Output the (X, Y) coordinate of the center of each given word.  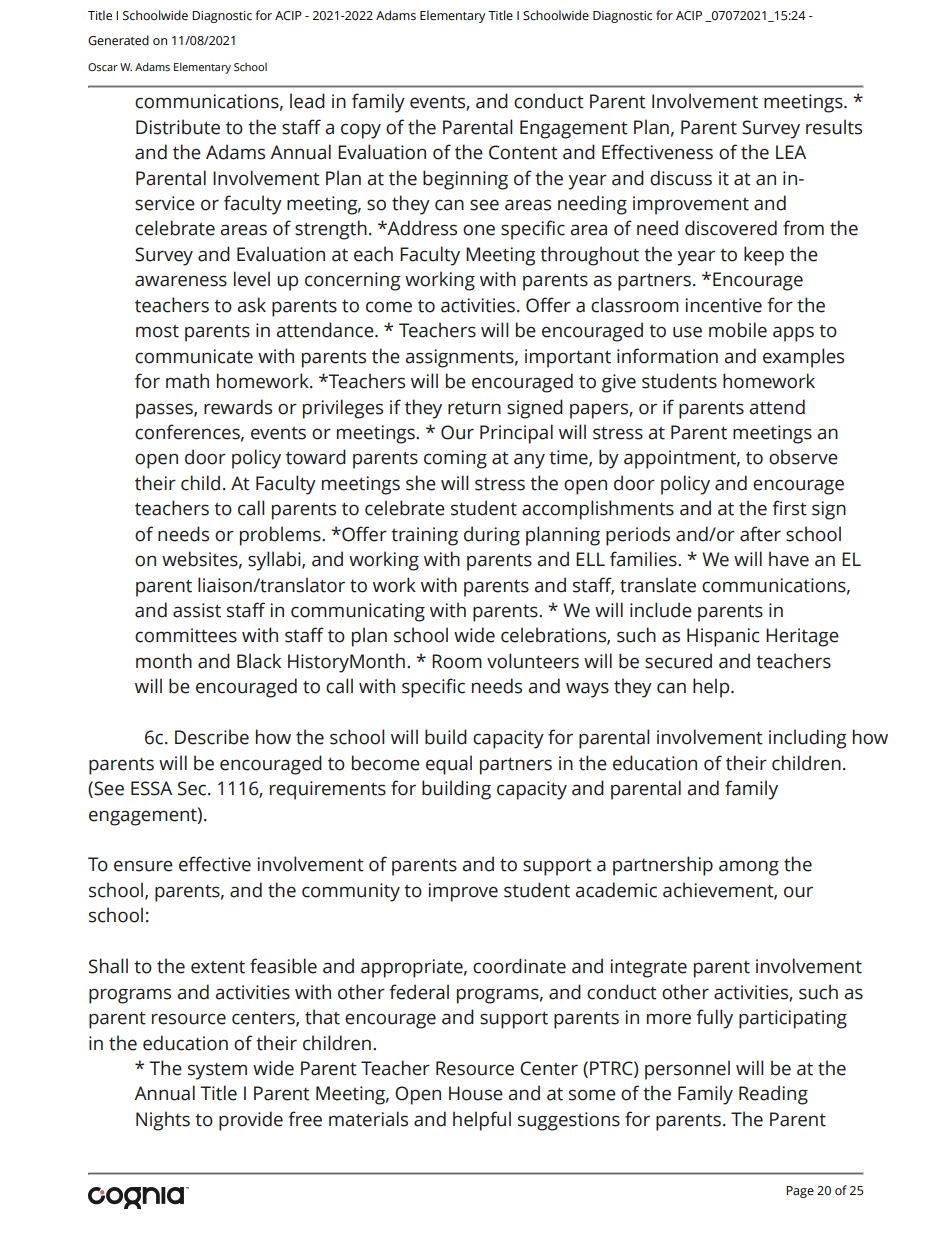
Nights (163, 1121)
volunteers (533, 661)
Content (523, 152)
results (834, 127)
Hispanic (723, 637)
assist (197, 610)
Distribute (178, 127)
